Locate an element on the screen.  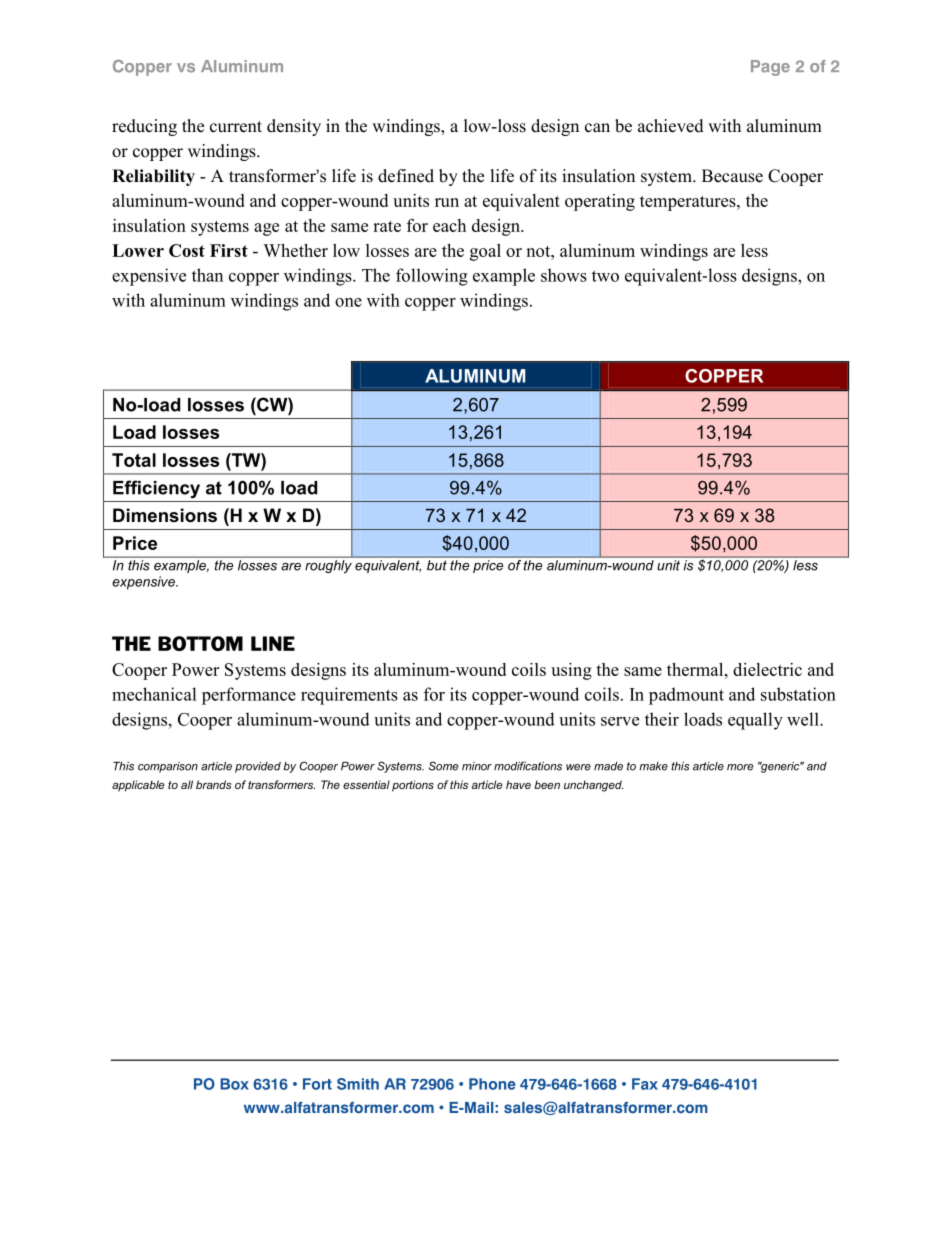
BOTTOM is located at coordinates (200, 643).
